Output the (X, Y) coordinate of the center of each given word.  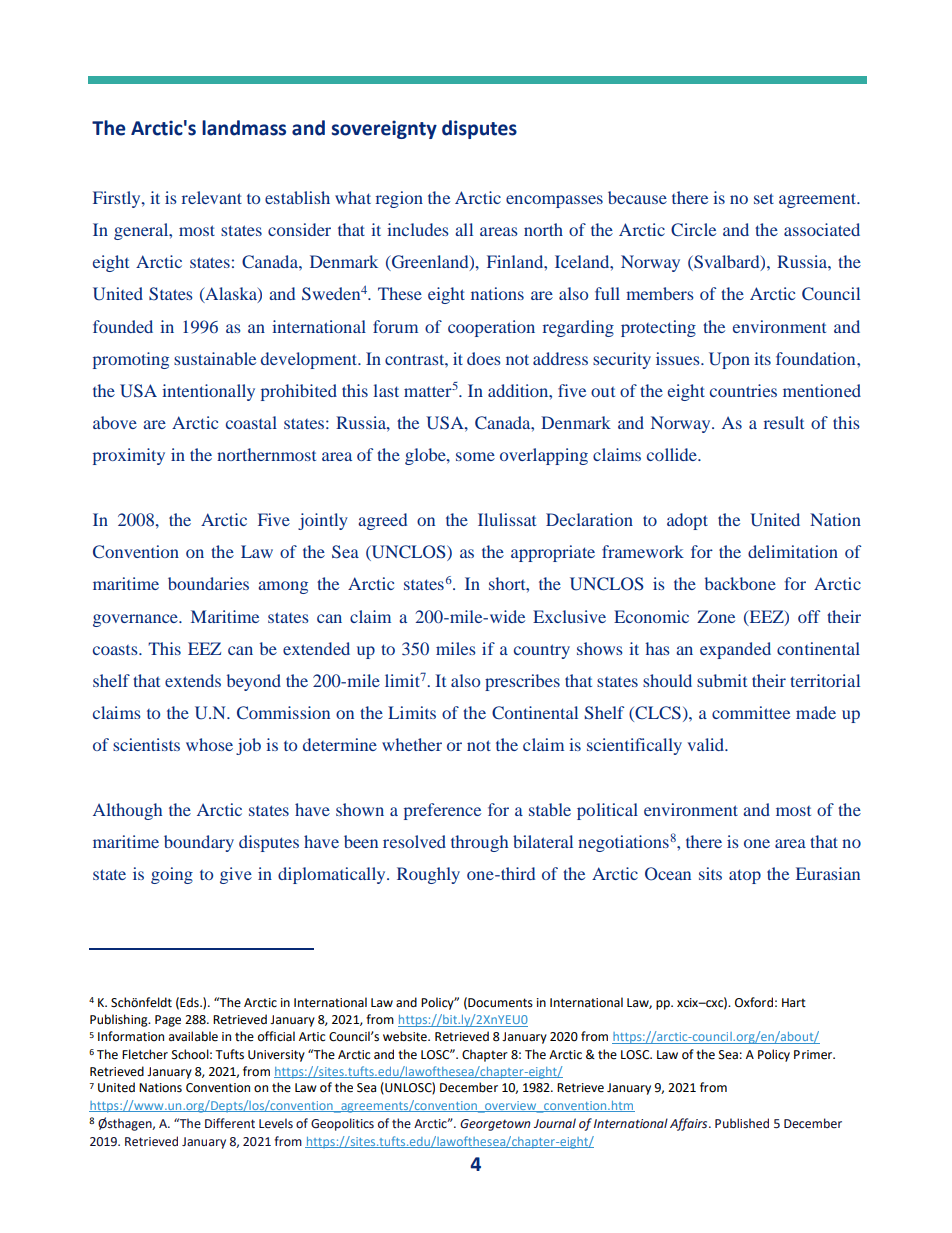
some (475, 456)
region (399, 199)
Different (230, 1123)
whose (209, 744)
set (764, 198)
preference (442, 811)
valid (706, 744)
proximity (129, 456)
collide (673, 454)
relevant (212, 197)
